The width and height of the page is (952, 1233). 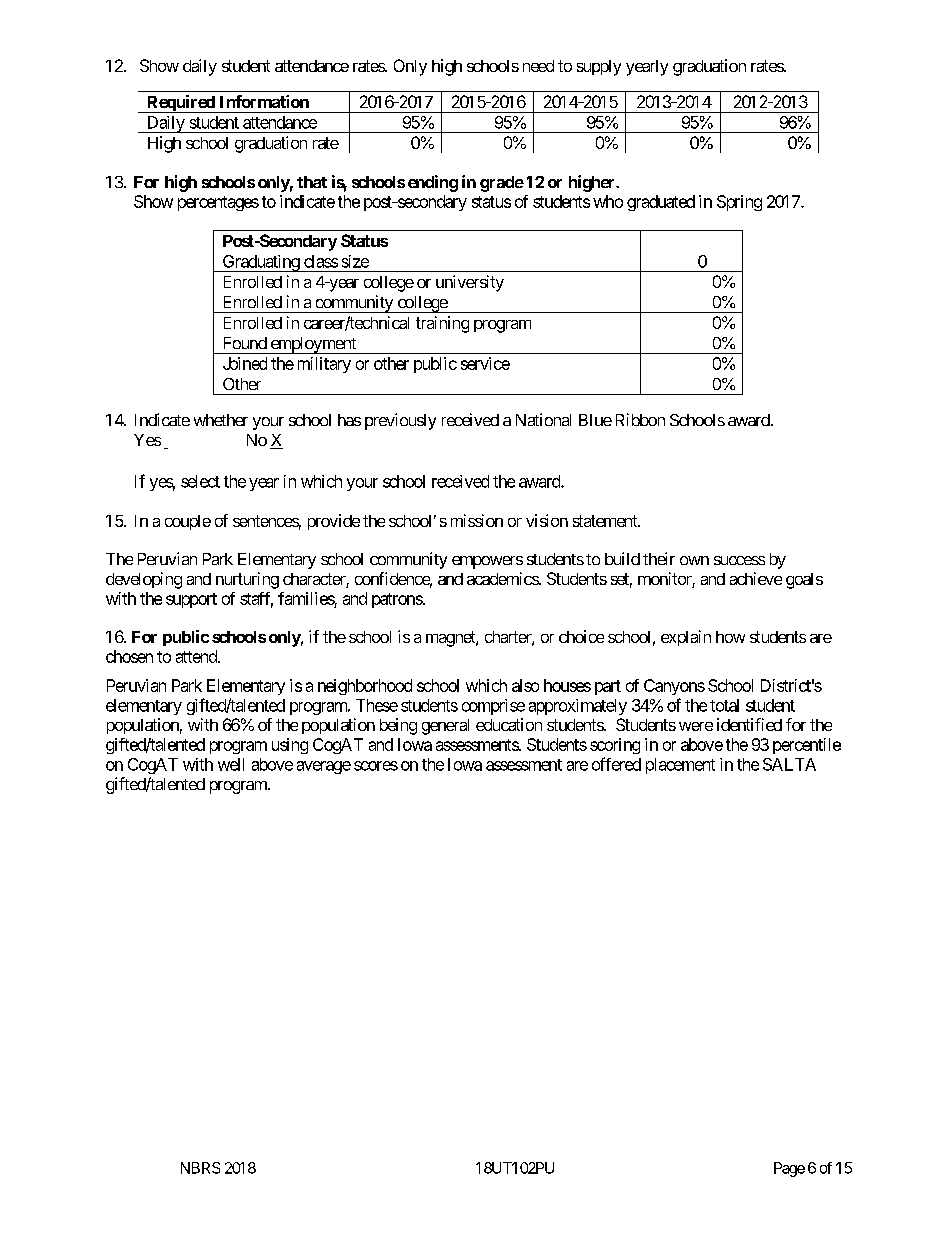 I want to click on nurturing, so click(x=247, y=580).
